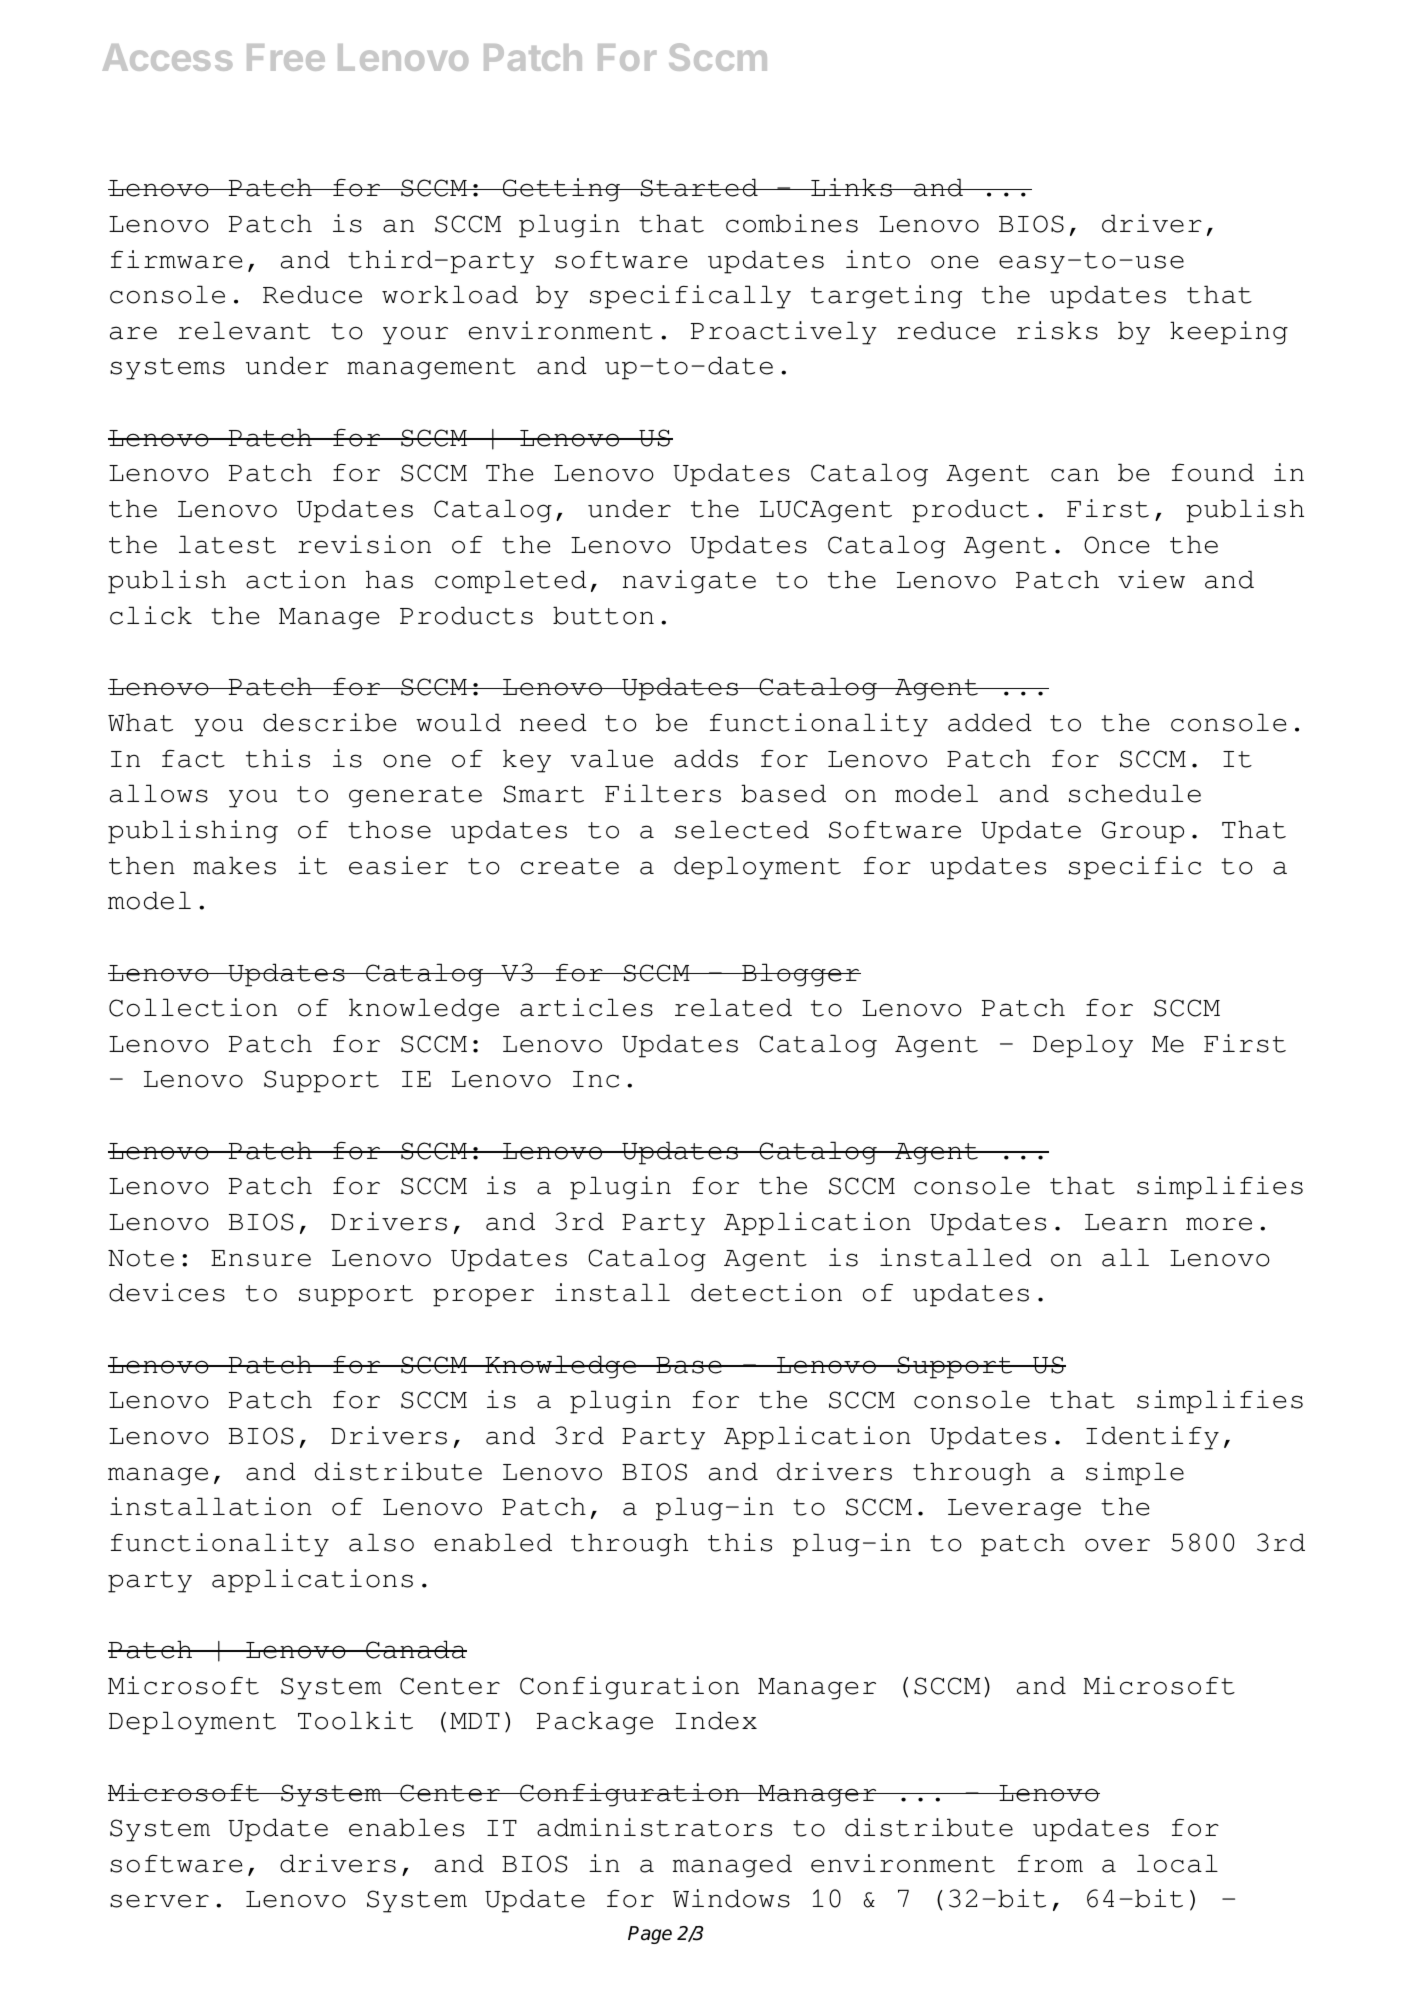 This screenshot has width=1415, height=2001. Describe the element at coordinates (329, 722) in the screenshot. I see `describe` at that location.
